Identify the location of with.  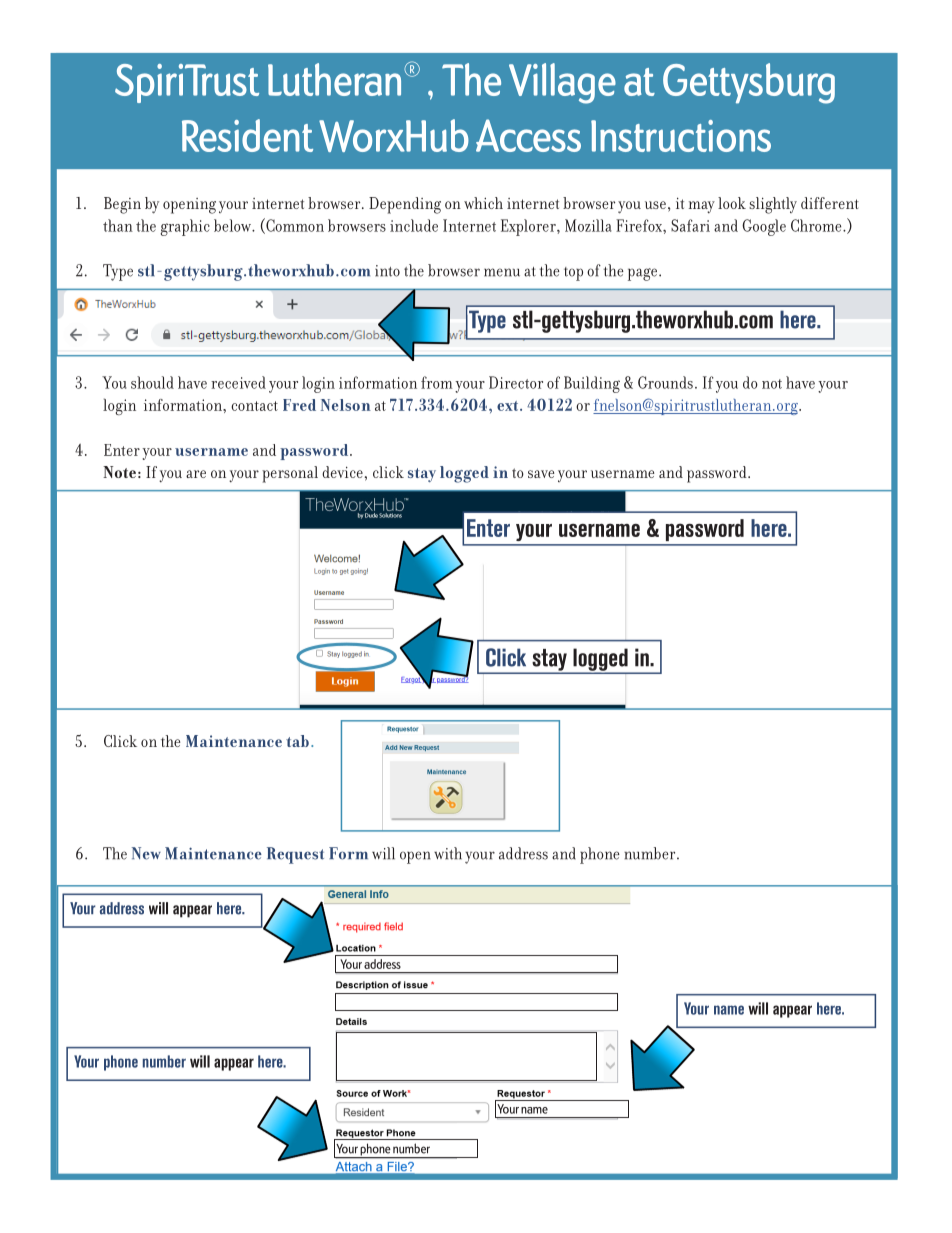
(448, 853).
